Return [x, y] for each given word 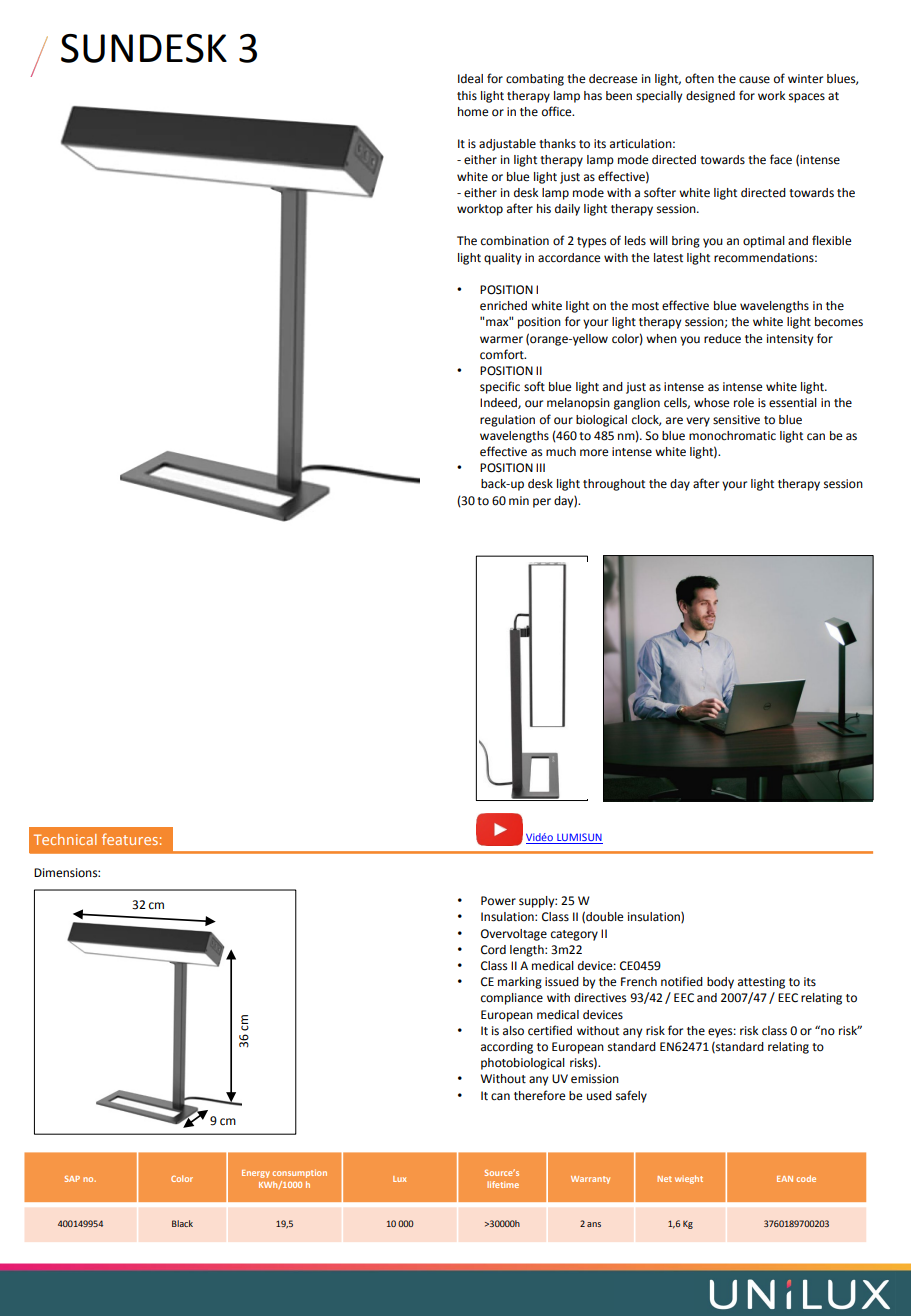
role [744, 403]
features [130, 839]
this [467, 96]
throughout [614, 485]
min [519, 500]
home [473, 112]
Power [498, 901]
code [806, 1178]
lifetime [503, 1184]
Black [182, 1223]
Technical [65, 839]
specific [500, 387]
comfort [503, 354]
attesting [761, 983]
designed [710, 97]
